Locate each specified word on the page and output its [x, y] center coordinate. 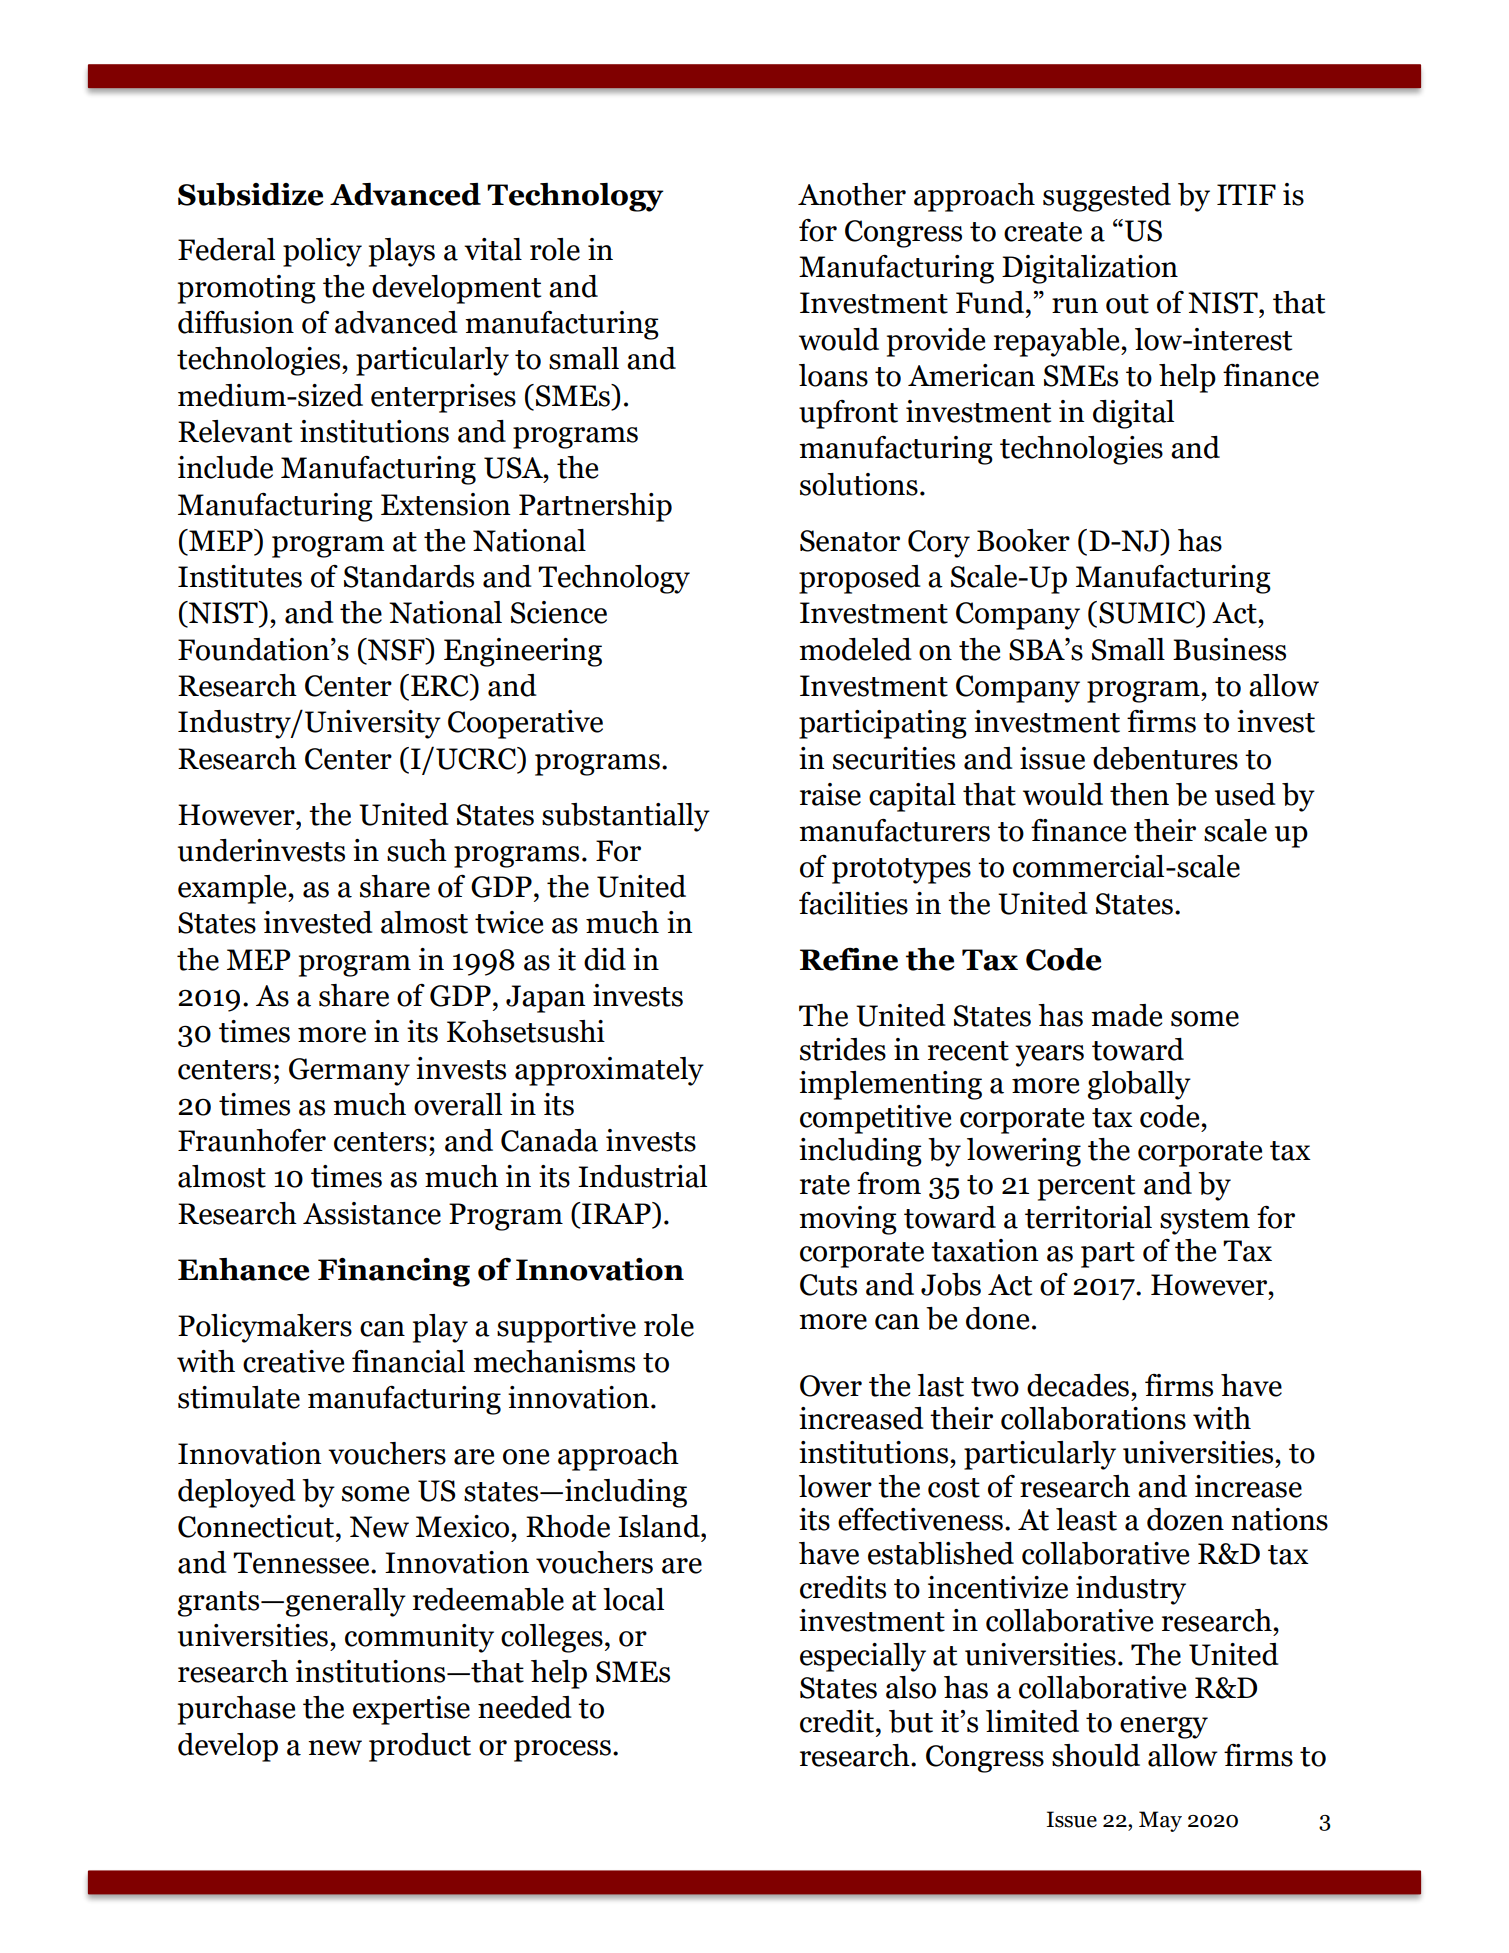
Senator [850, 541]
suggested [1107, 197]
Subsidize [251, 194]
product [420, 1747]
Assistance [372, 1213]
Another [852, 194]
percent [1086, 1188]
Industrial [642, 1176]
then [1139, 794]
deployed [237, 1493]
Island [660, 1526]
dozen [1185, 1519]
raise [830, 794]
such [417, 850]
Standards [409, 576]
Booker [1023, 540]
